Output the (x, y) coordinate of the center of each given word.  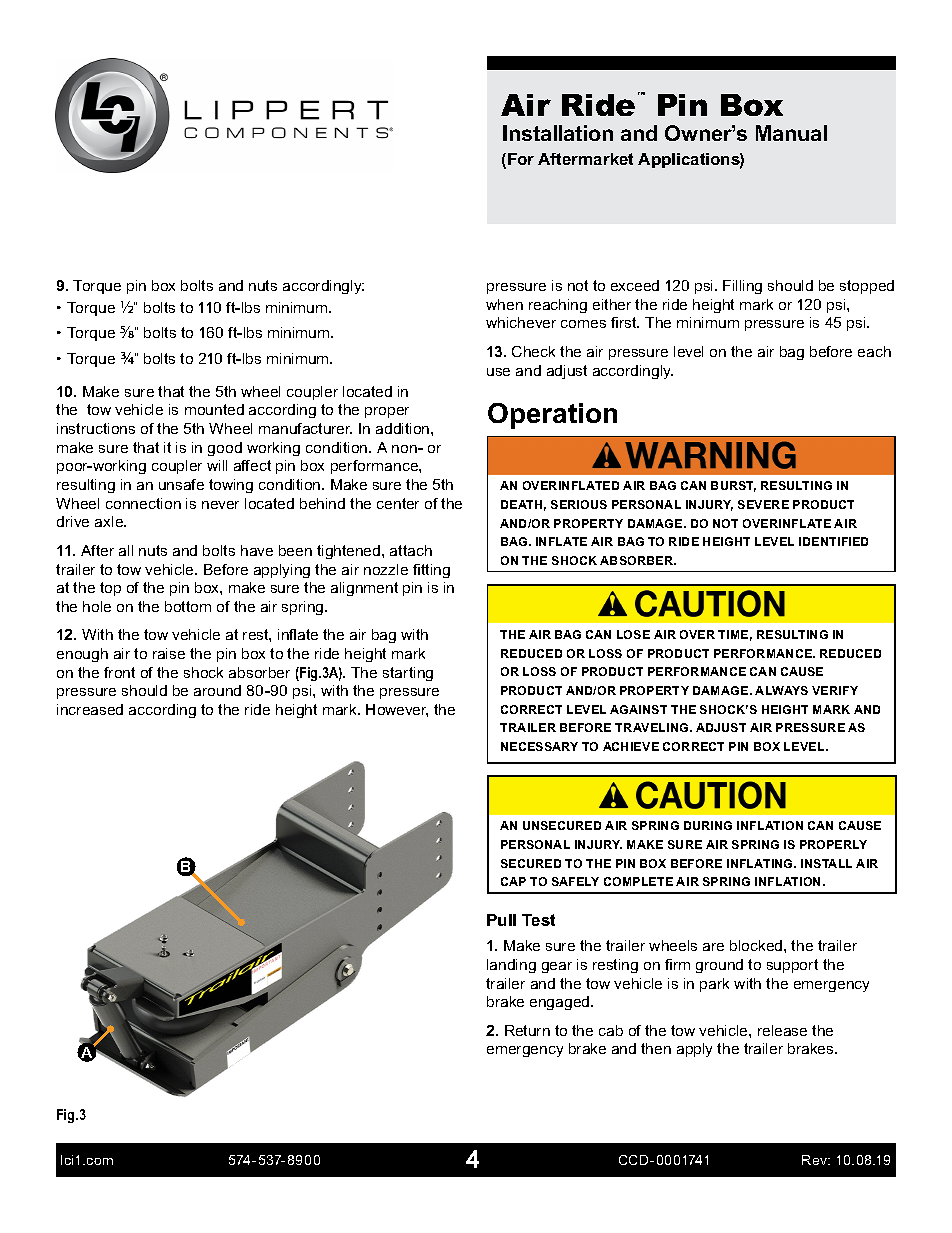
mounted (214, 409)
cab (611, 1030)
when (504, 304)
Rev (815, 1160)
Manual (791, 133)
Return (527, 1030)
